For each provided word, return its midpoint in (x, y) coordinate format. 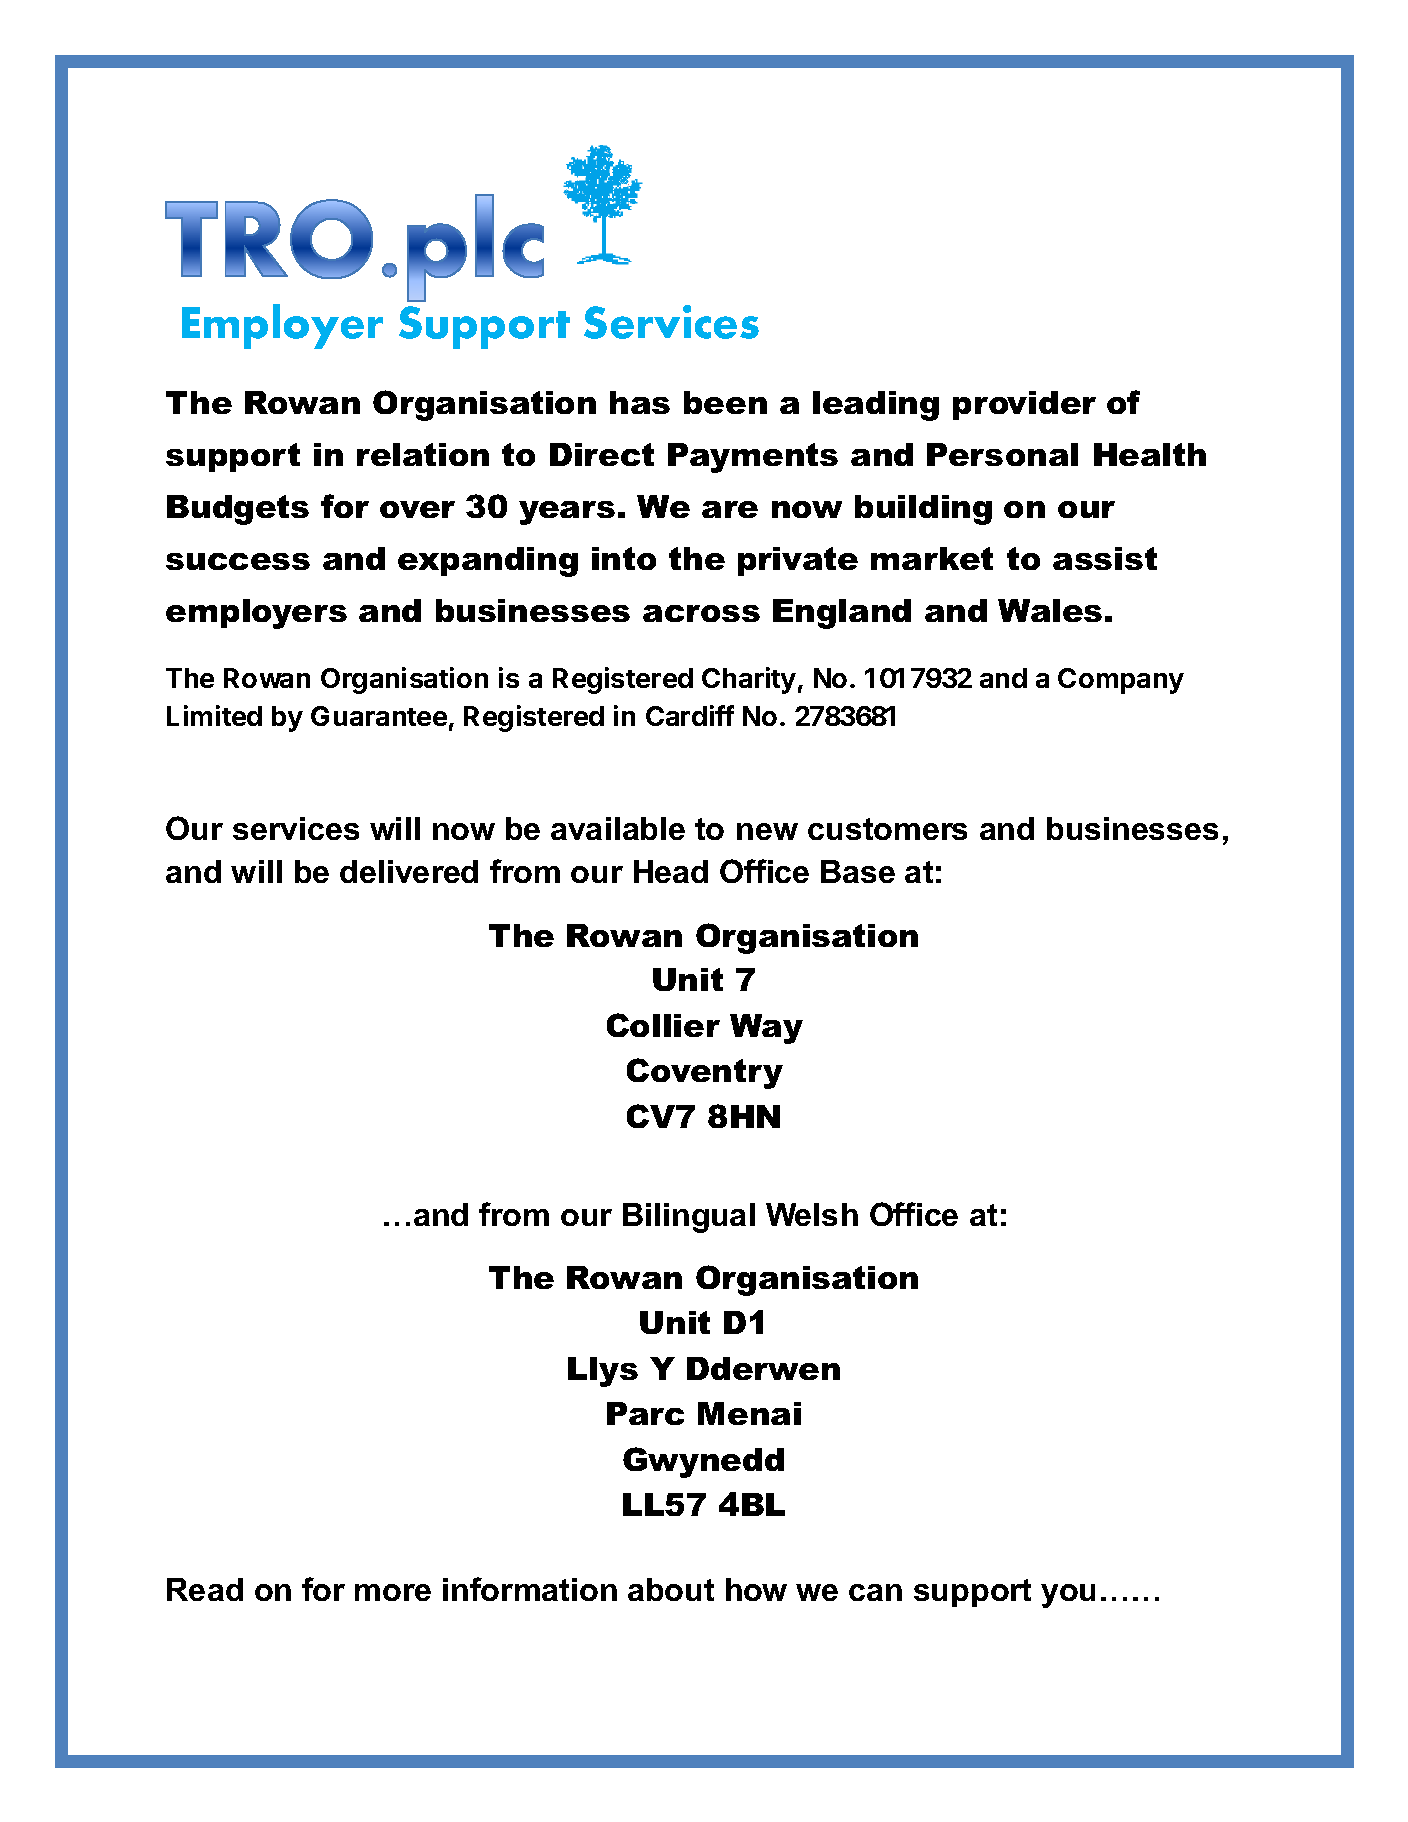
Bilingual (689, 1218)
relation (423, 454)
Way (766, 1029)
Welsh (812, 1214)
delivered (409, 871)
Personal (1002, 454)
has (640, 402)
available (618, 828)
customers (887, 829)
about (671, 1589)
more (393, 1592)
